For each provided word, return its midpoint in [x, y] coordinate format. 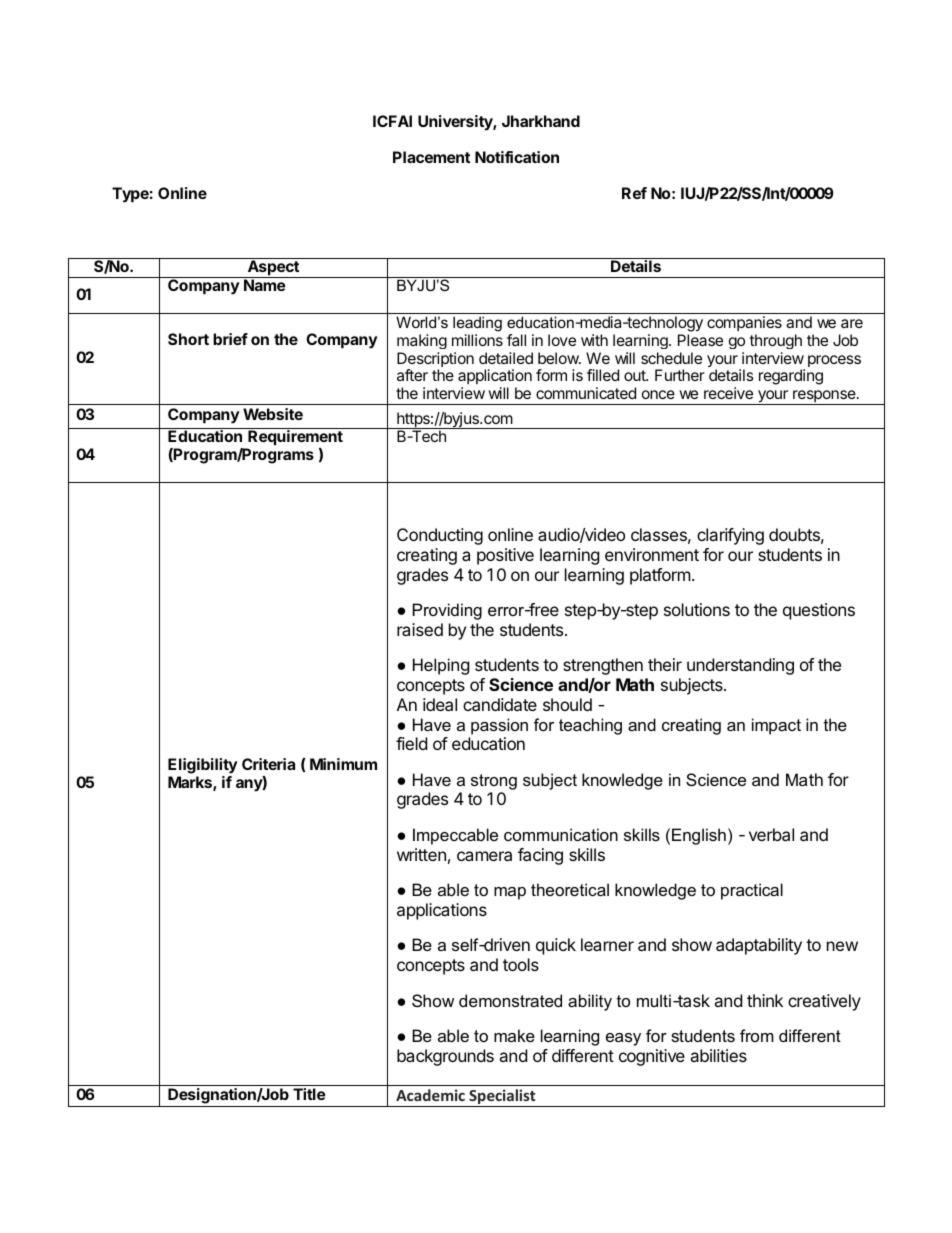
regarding [791, 377]
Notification [517, 157]
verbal [771, 834]
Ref [634, 193]
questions [819, 611]
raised [420, 629]
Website [273, 414]
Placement [431, 157]
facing [540, 856]
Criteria [268, 764]
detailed [506, 358]
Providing [447, 611]
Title [309, 1094]
